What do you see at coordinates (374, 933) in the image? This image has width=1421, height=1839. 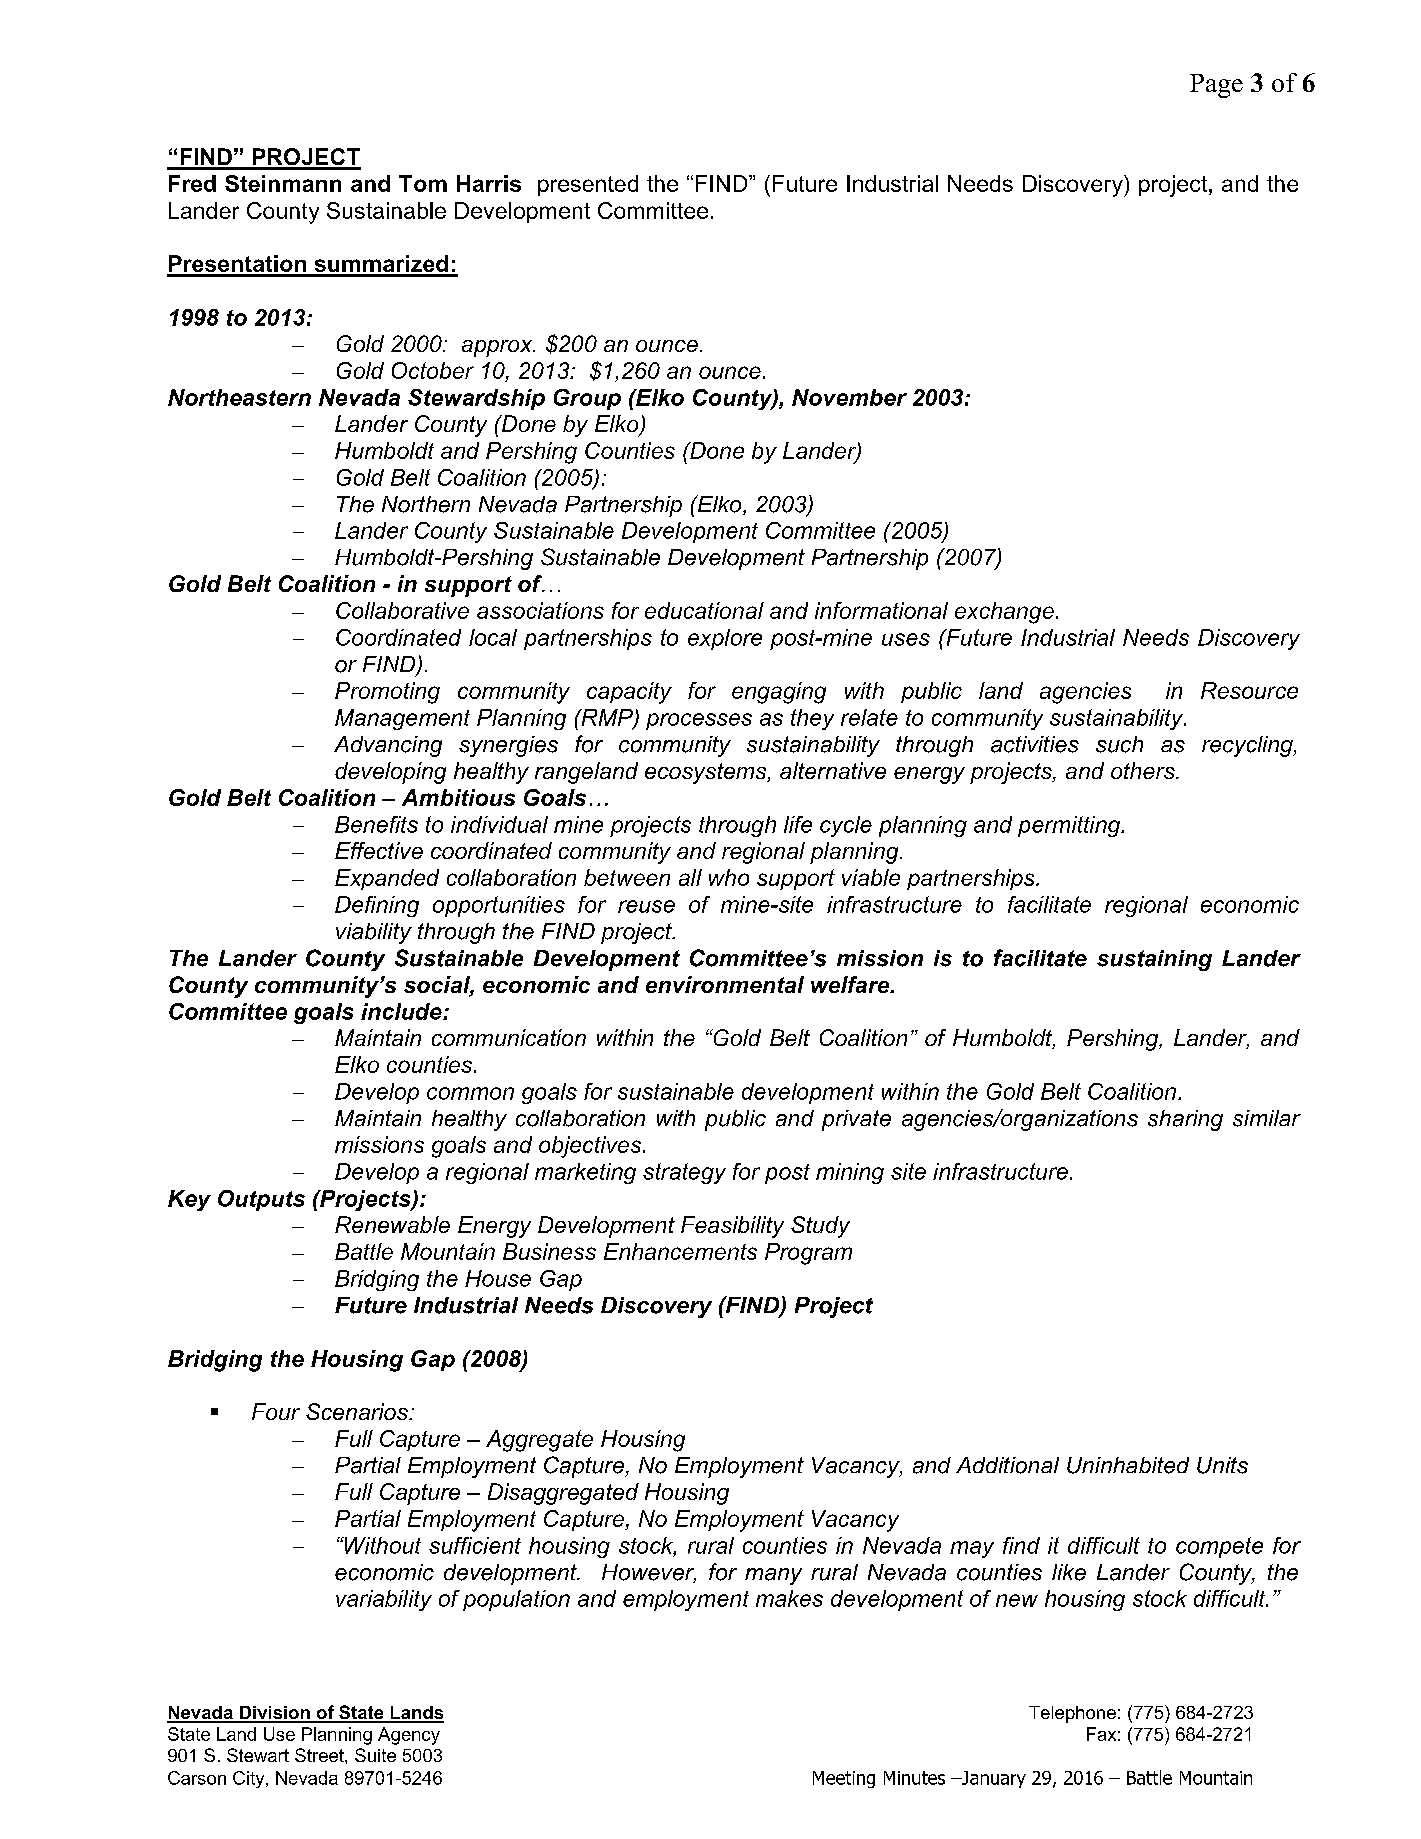 I see `viability` at bounding box center [374, 933].
